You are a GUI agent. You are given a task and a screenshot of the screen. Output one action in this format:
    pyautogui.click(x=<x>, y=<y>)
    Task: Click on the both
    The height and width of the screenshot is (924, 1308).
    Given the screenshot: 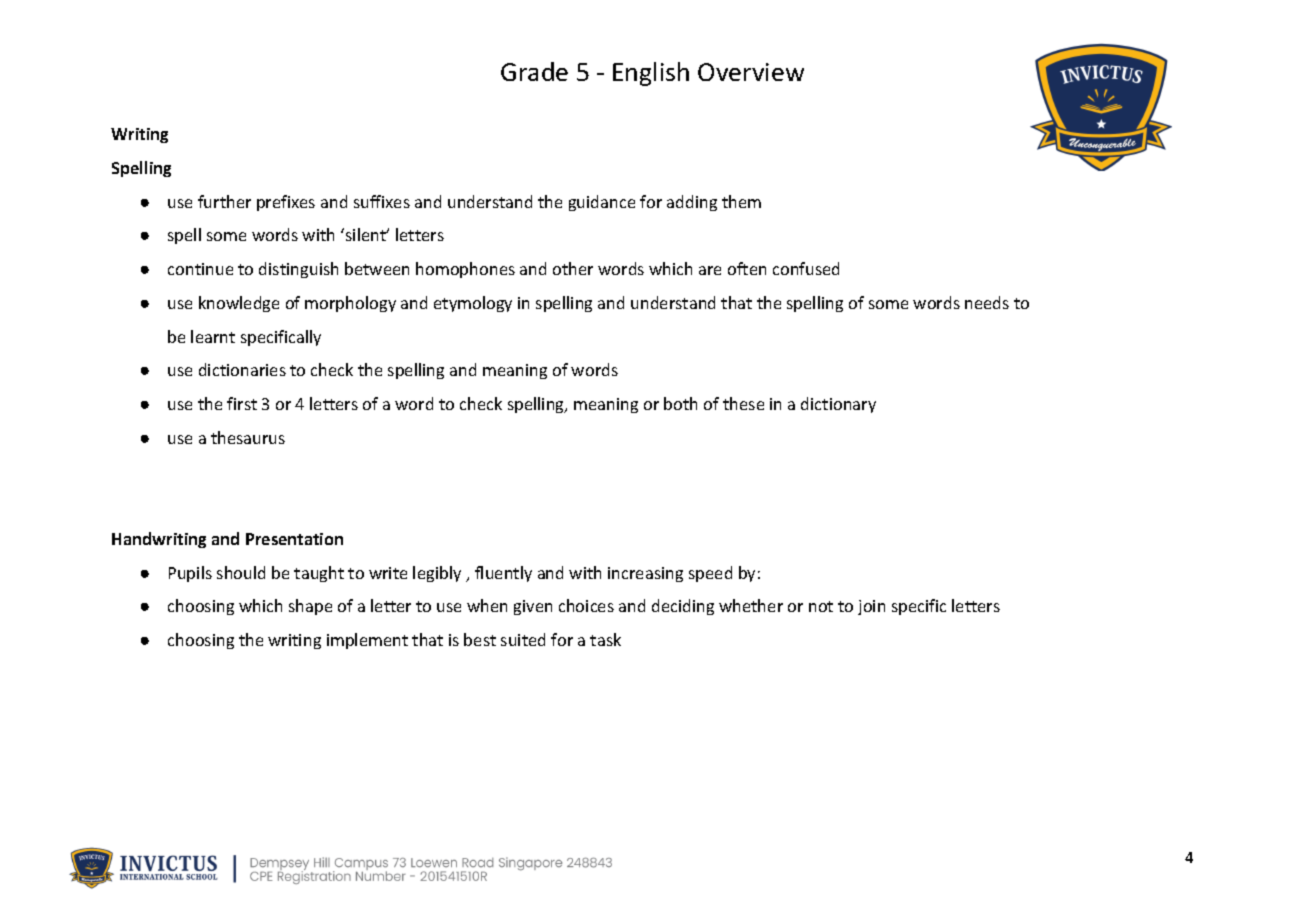 What is the action you would take?
    pyautogui.click(x=680, y=403)
